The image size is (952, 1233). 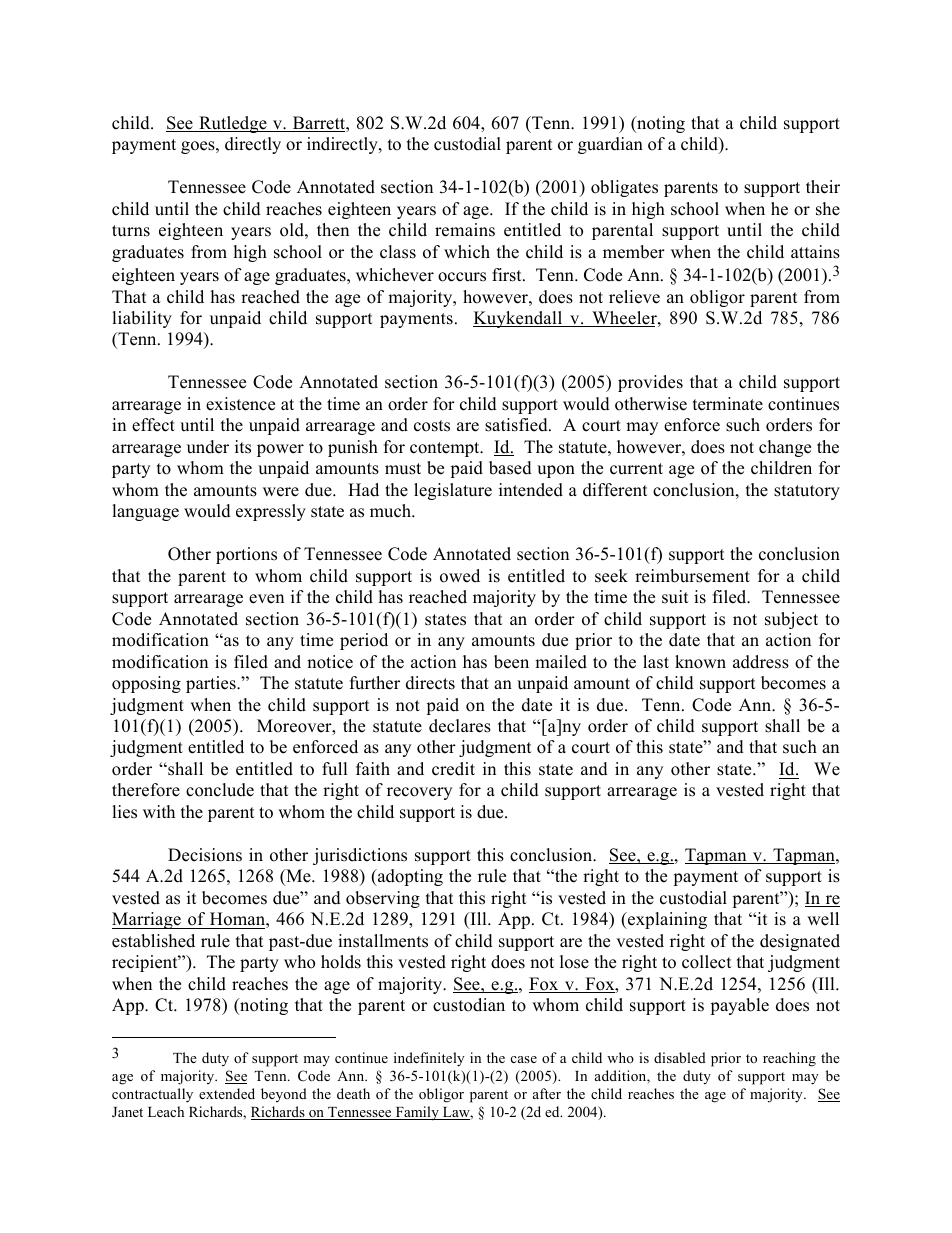 What do you see at coordinates (453, 491) in the screenshot?
I see `legislature` at bounding box center [453, 491].
